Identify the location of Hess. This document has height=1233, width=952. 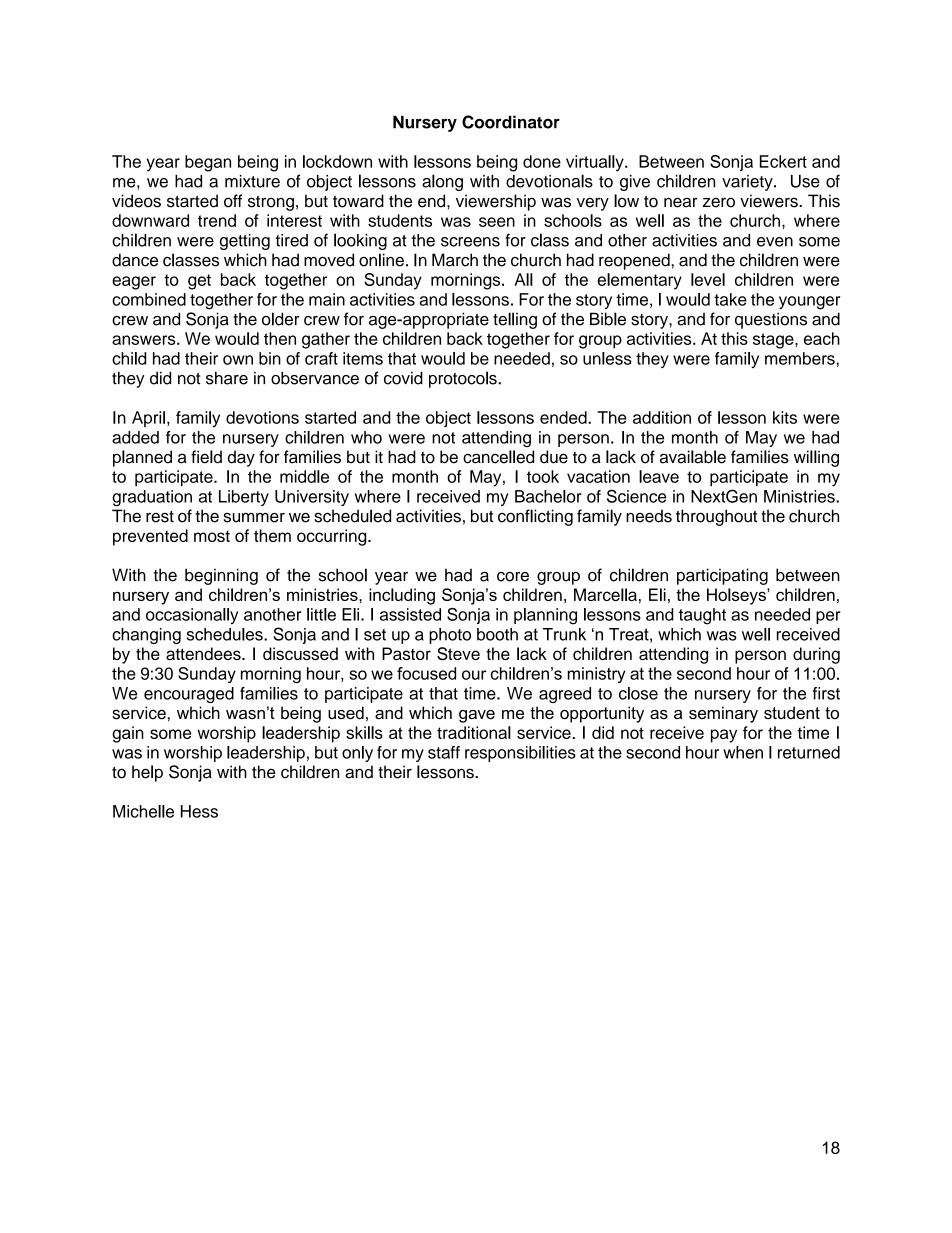
(199, 811).
